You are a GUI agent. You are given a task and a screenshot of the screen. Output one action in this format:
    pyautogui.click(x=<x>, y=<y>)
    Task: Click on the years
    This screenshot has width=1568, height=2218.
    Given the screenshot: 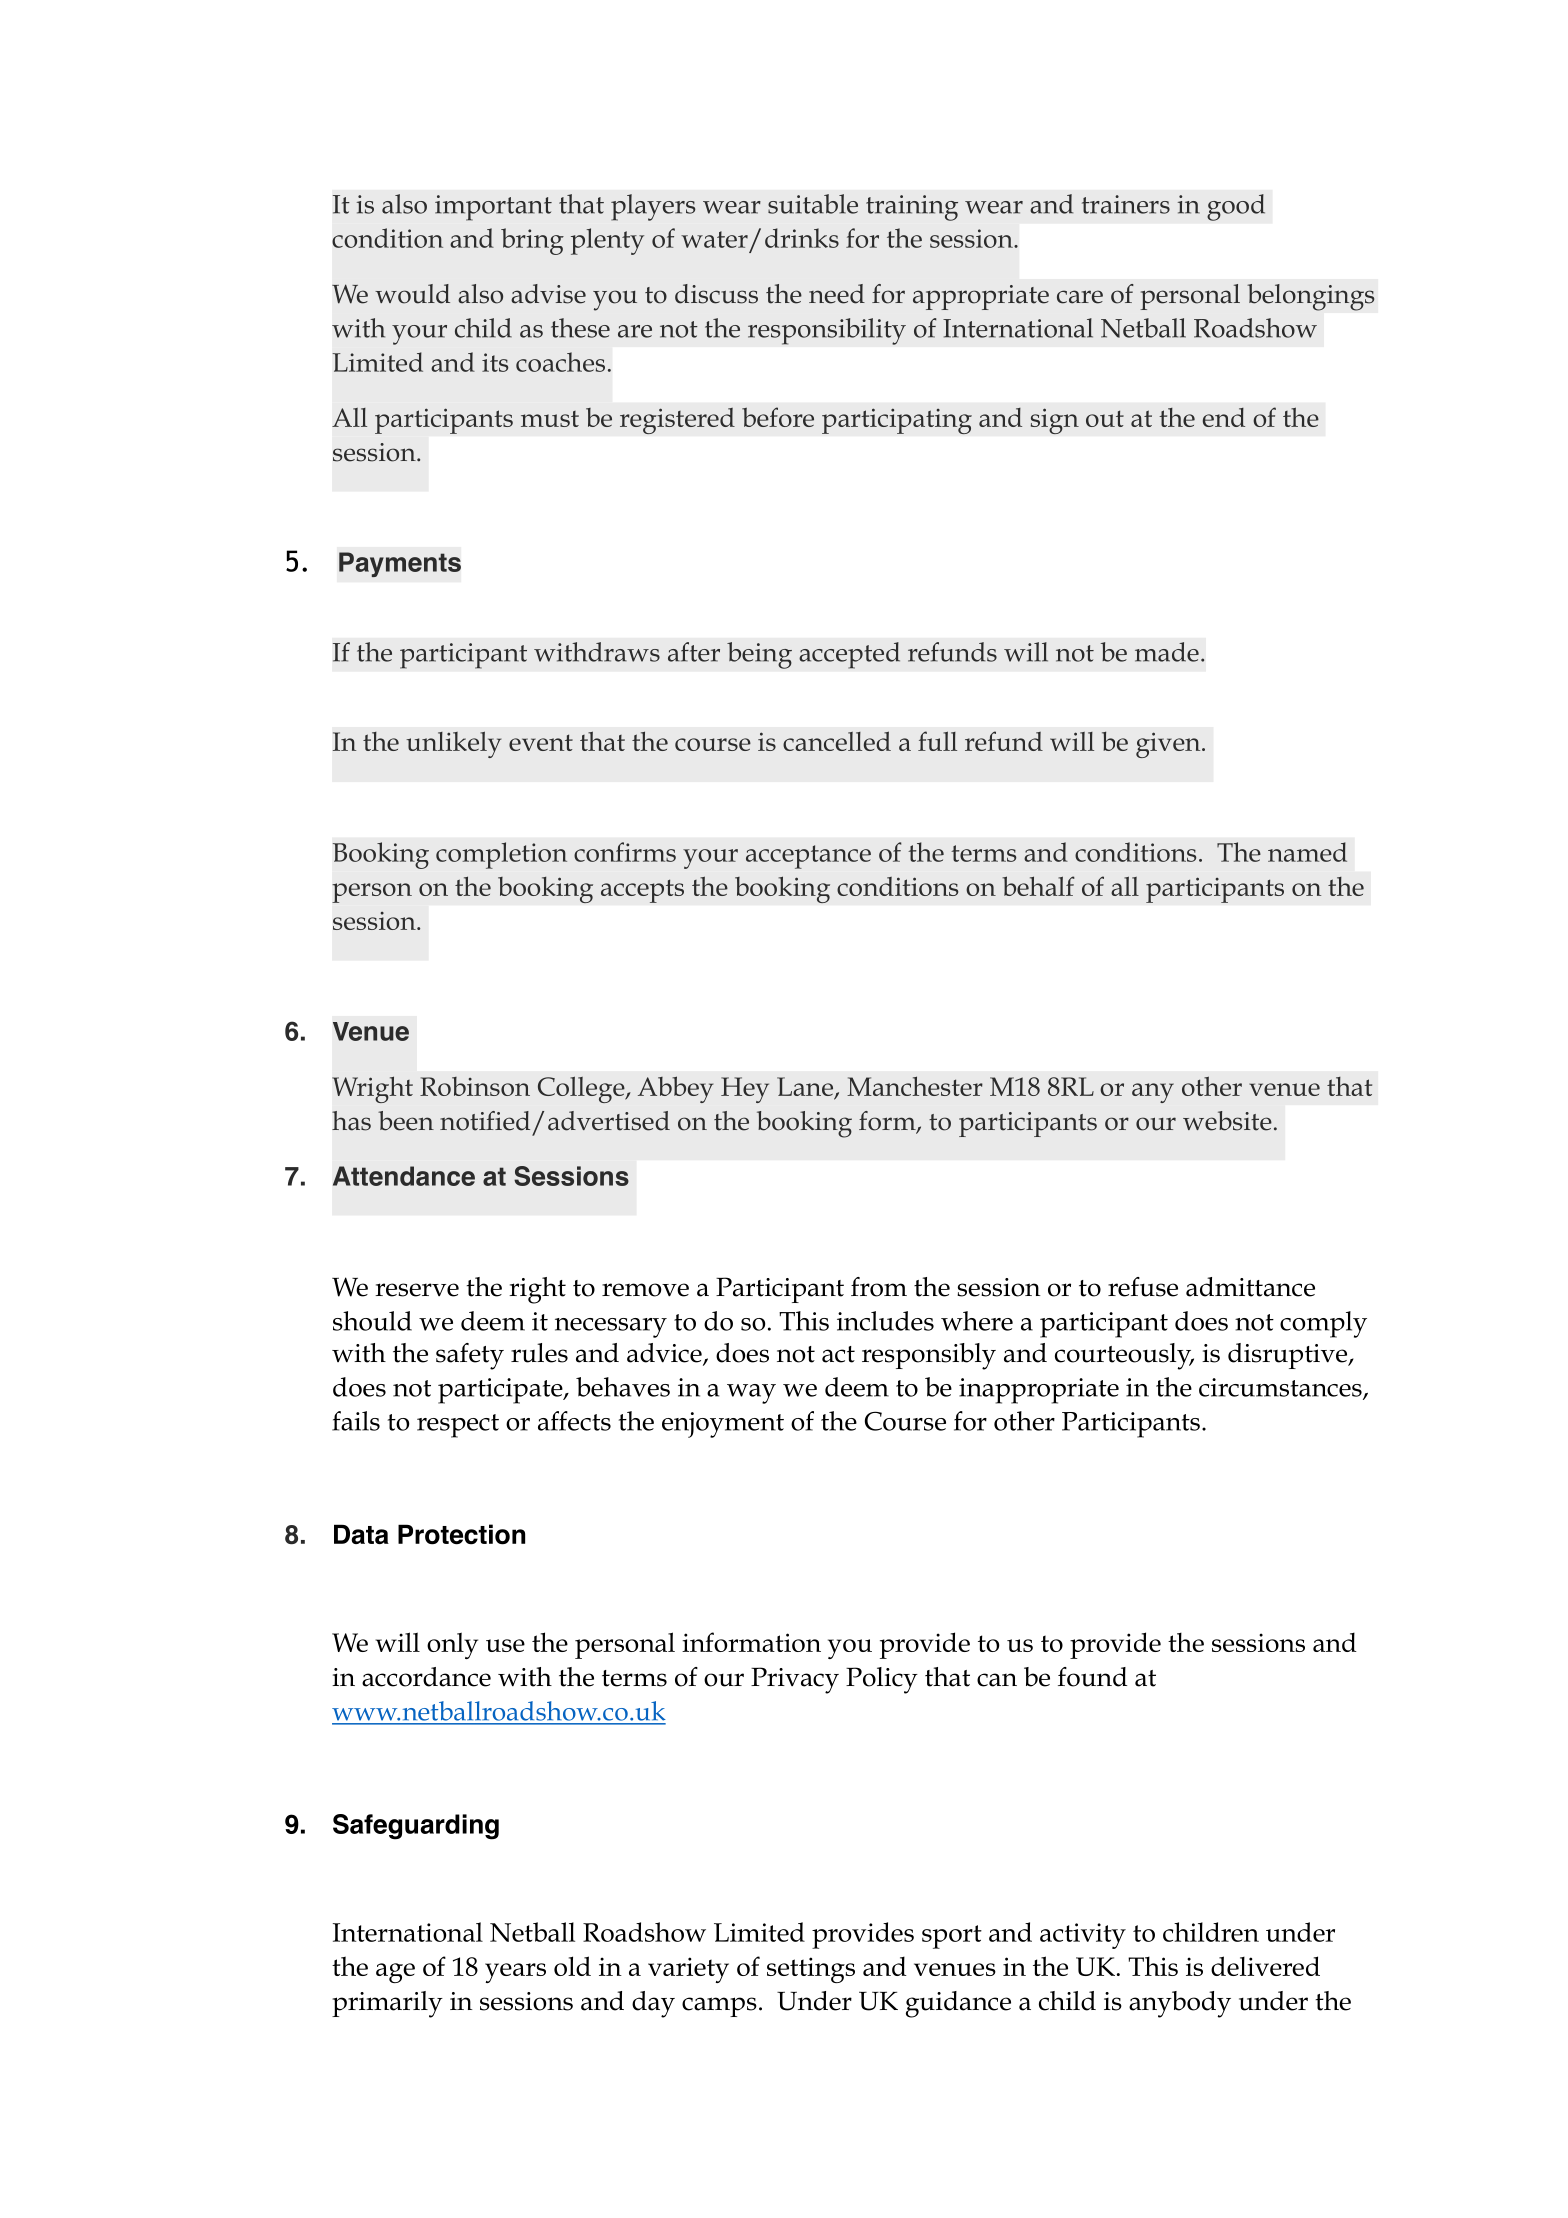 What is the action you would take?
    pyautogui.click(x=515, y=1973)
